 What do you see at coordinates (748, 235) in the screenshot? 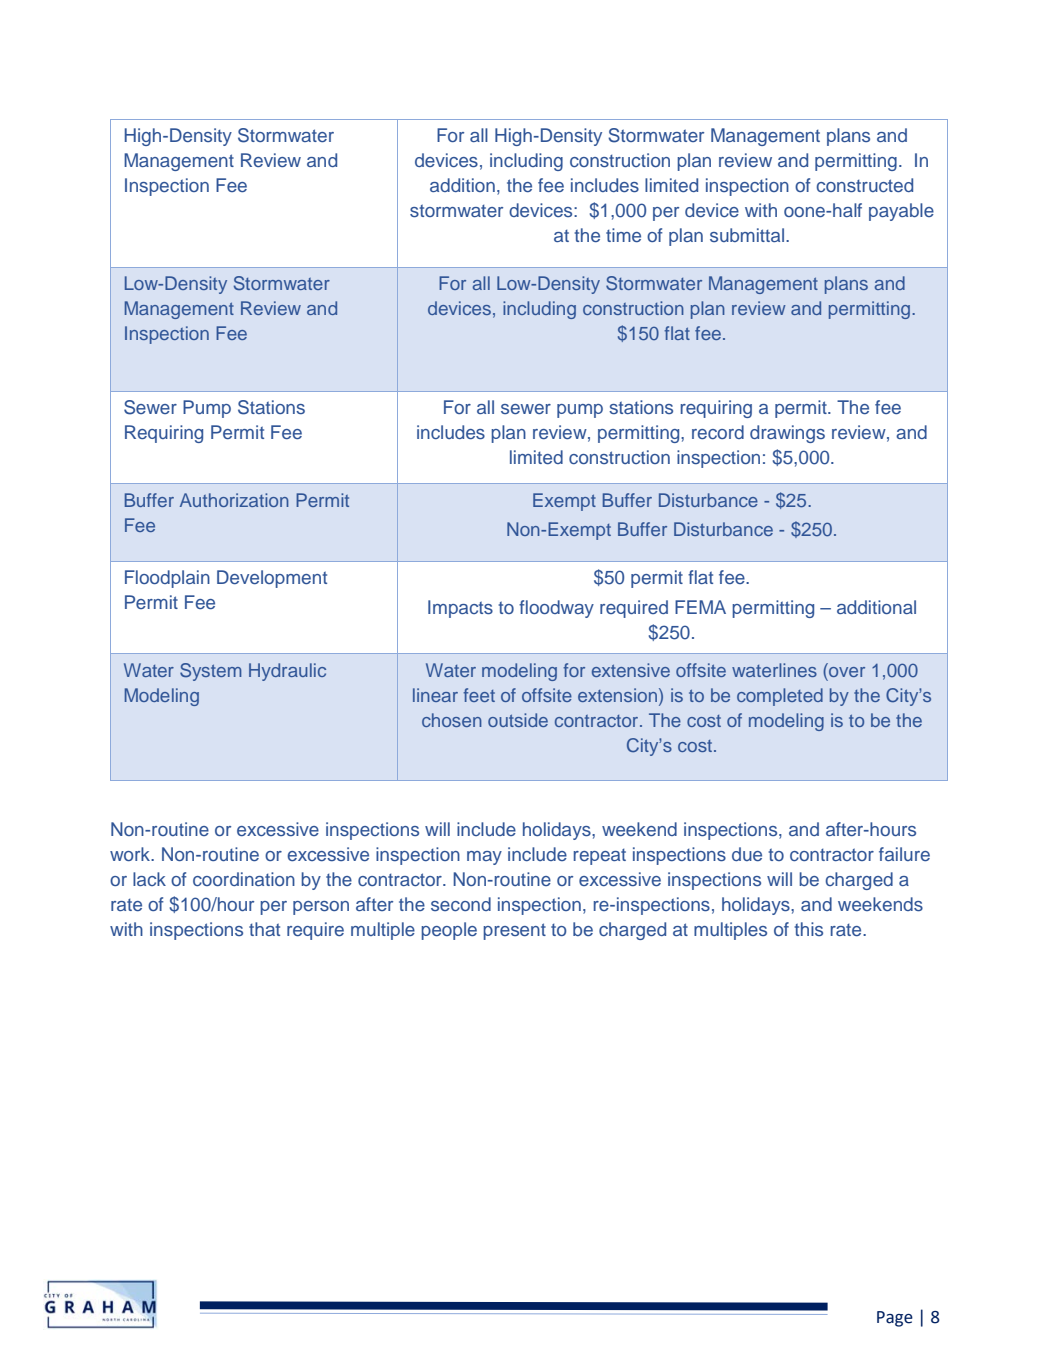
I see `submittal` at bounding box center [748, 235].
